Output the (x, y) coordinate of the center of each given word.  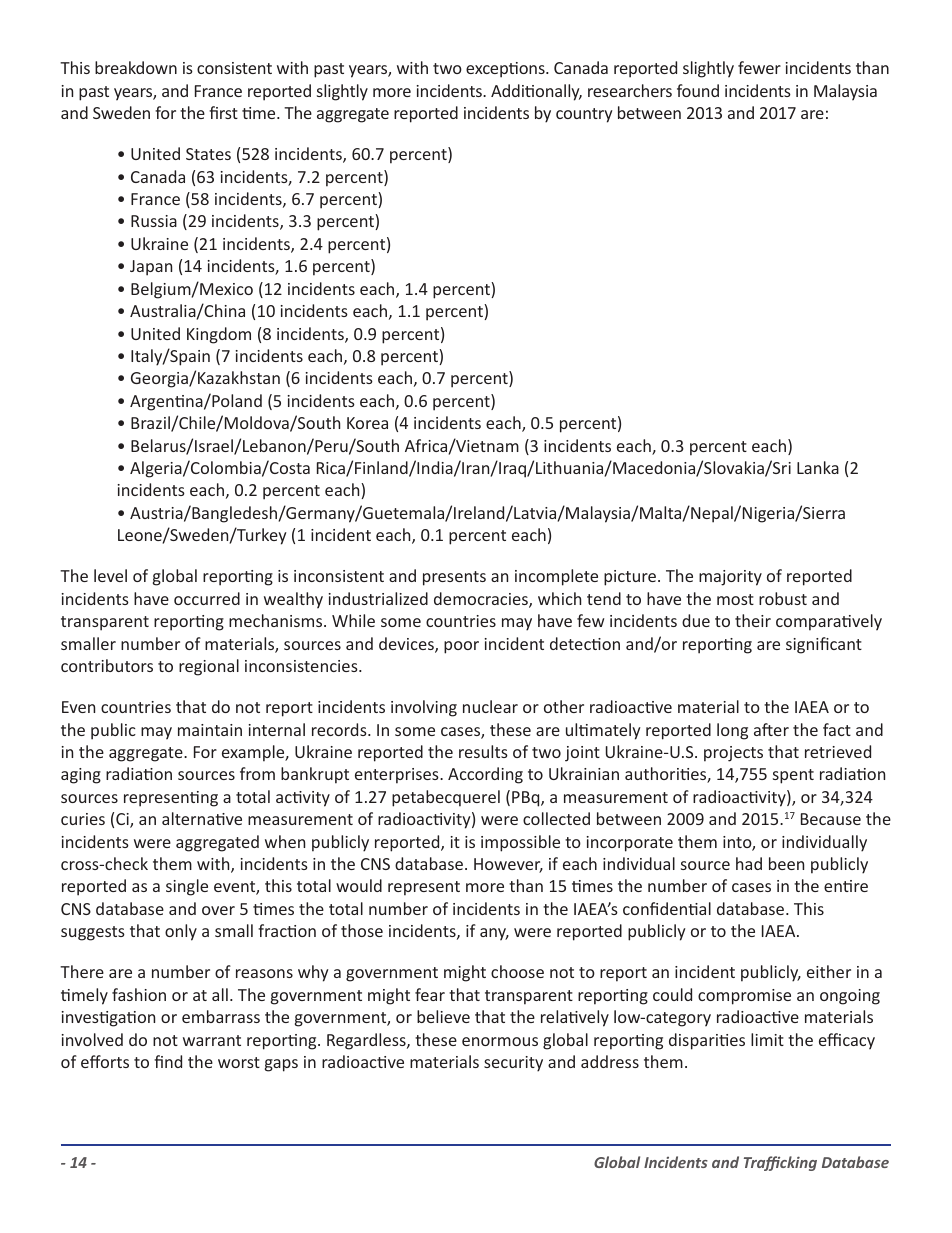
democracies (482, 600)
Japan (151, 268)
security (513, 1064)
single (187, 887)
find (168, 1061)
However (508, 865)
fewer (759, 67)
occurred (207, 598)
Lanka (818, 467)
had (749, 863)
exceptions (506, 70)
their (753, 620)
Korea (367, 423)
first (223, 112)
